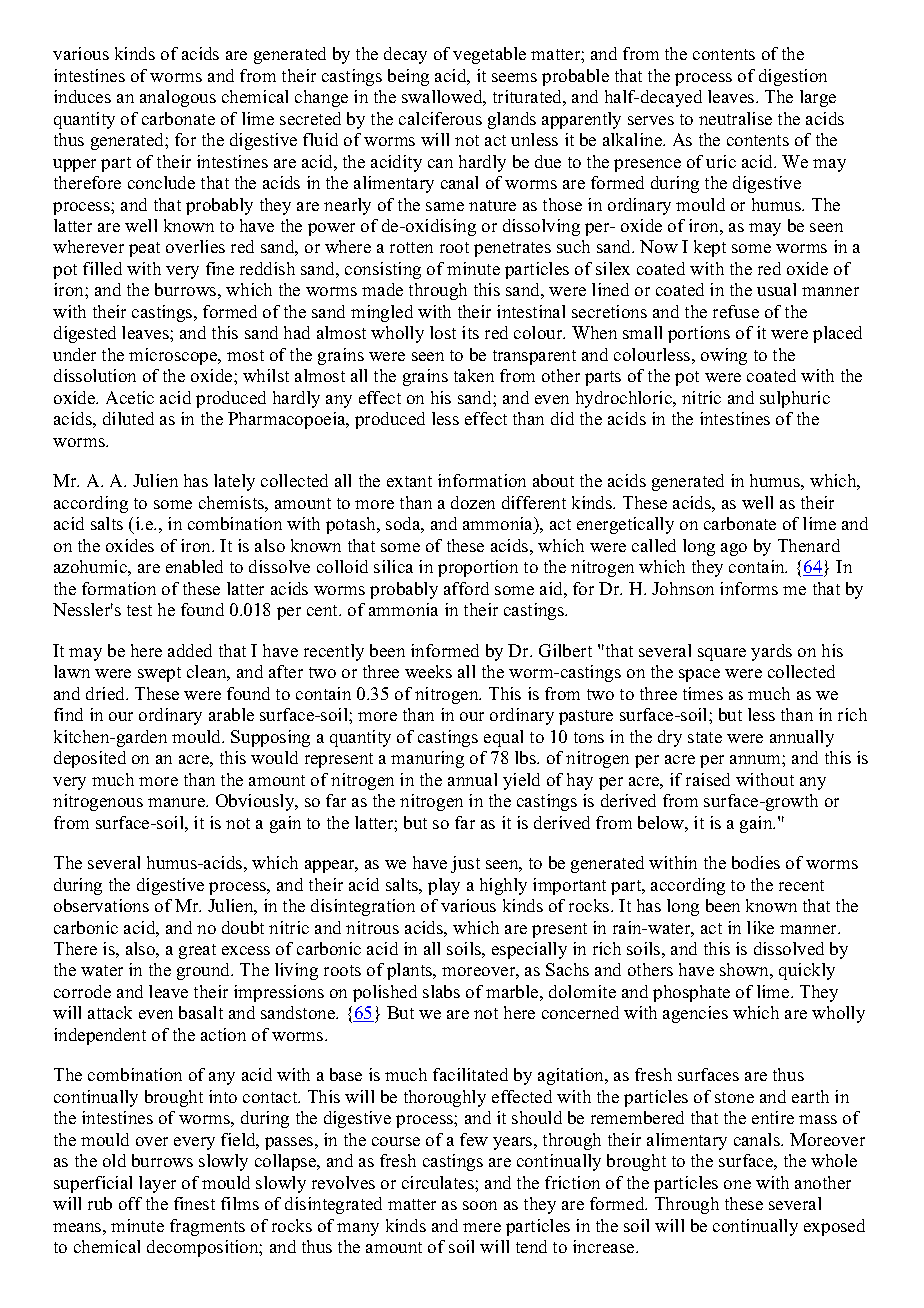  Describe the element at coordinates (128, 418) in the screenshot. I see `diluted` at that location.
